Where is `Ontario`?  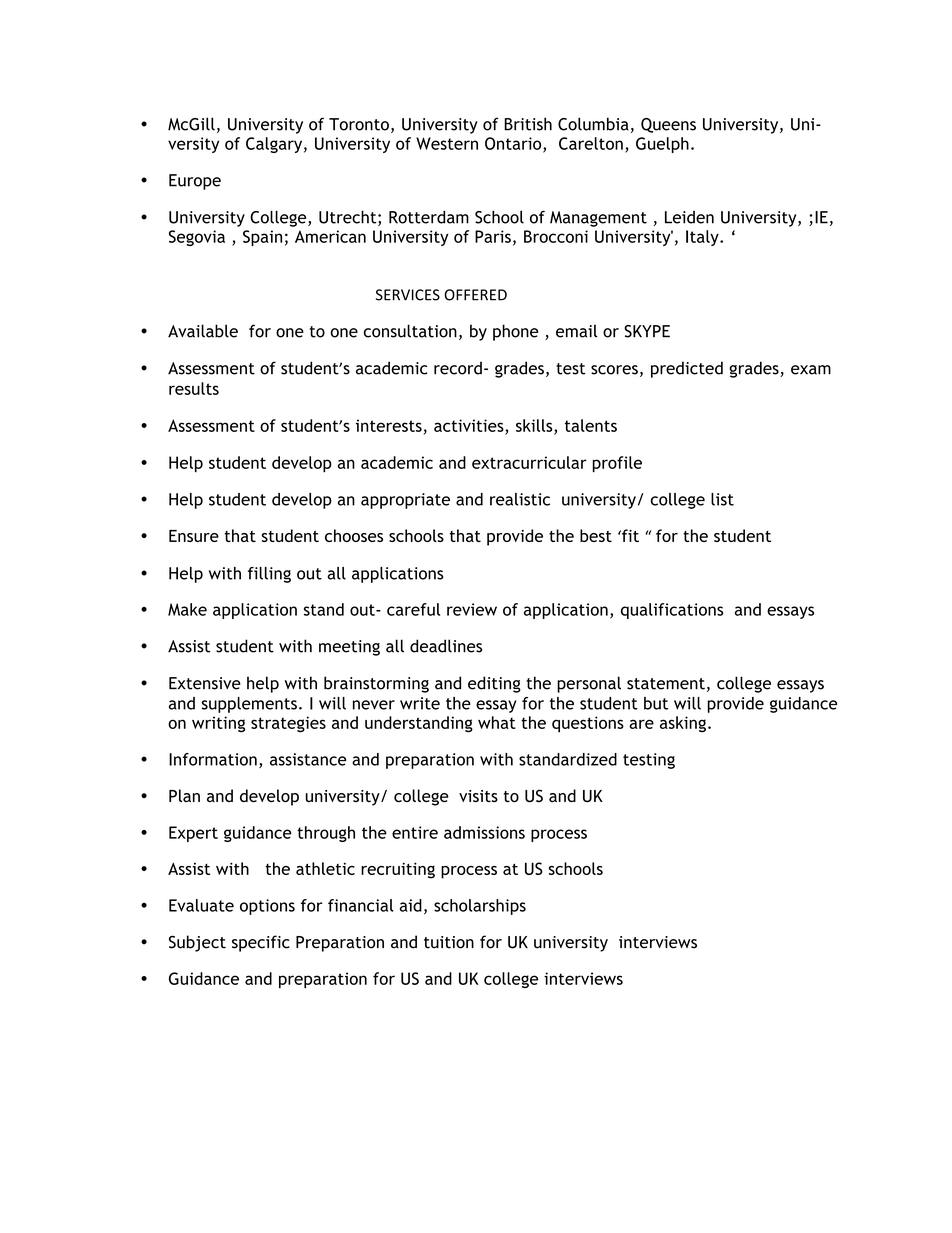 Ontario is located at coordinates (514, 144).
